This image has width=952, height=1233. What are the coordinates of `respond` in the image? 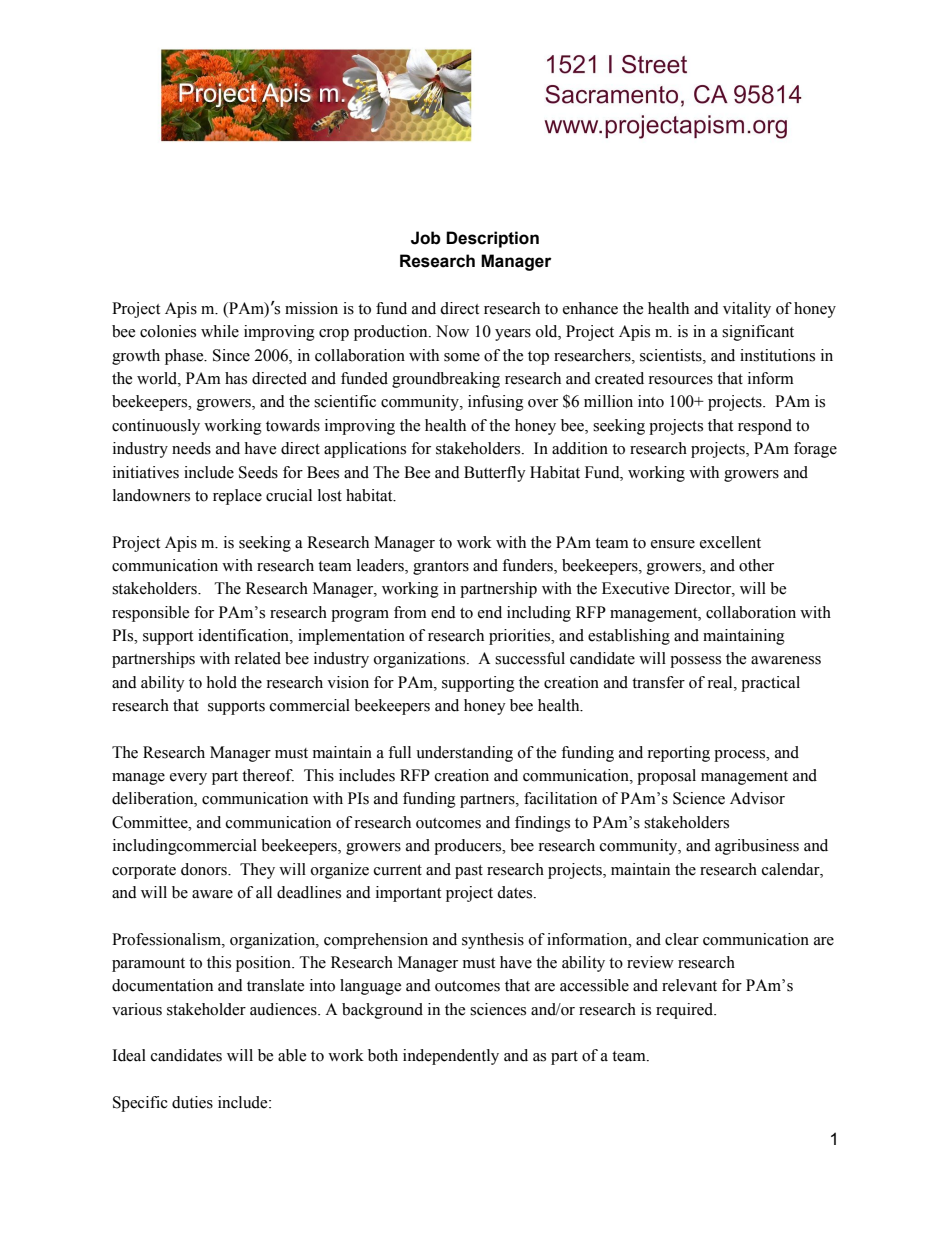 It's located at (765, 427).
